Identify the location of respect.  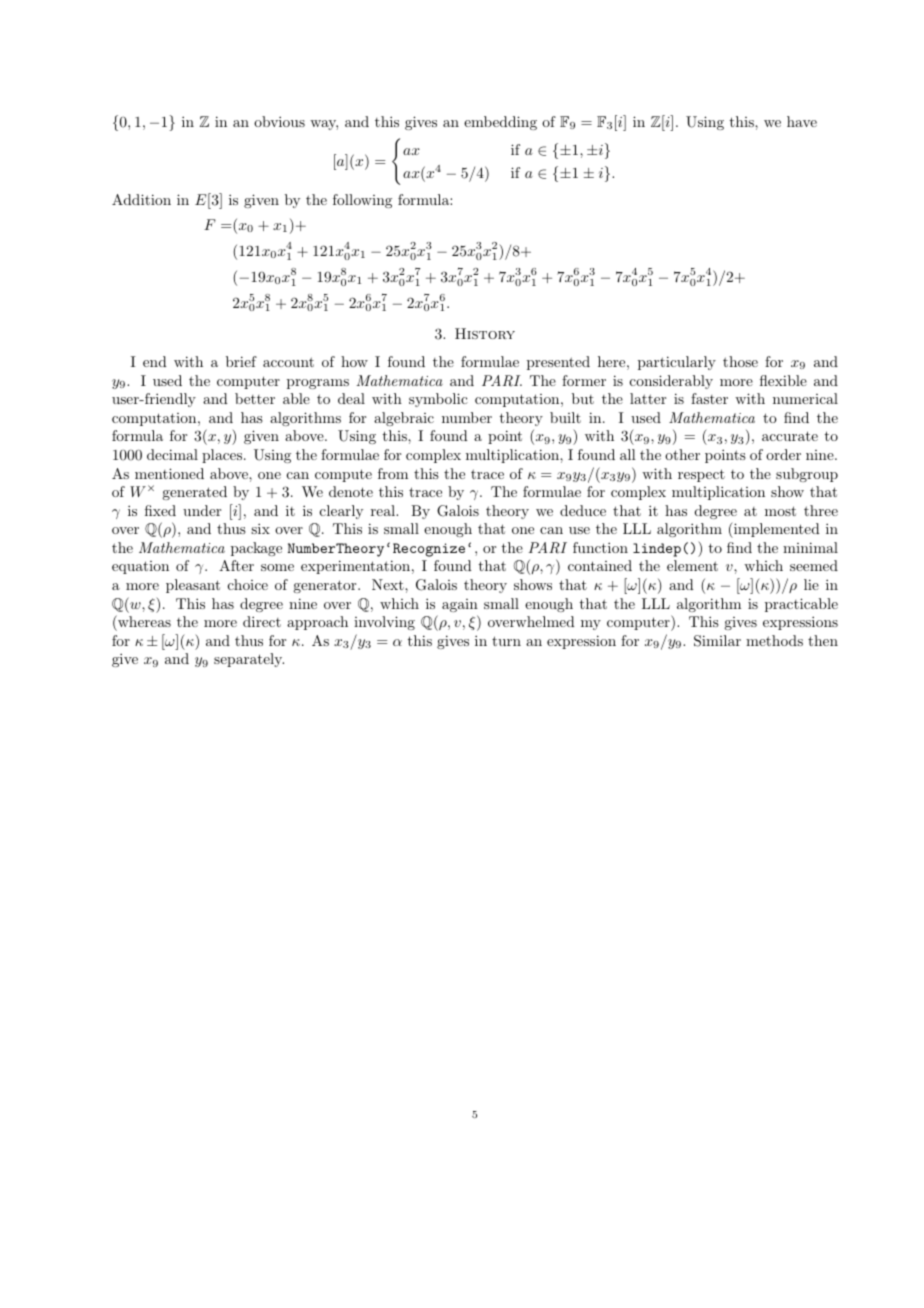
(701, 475).
